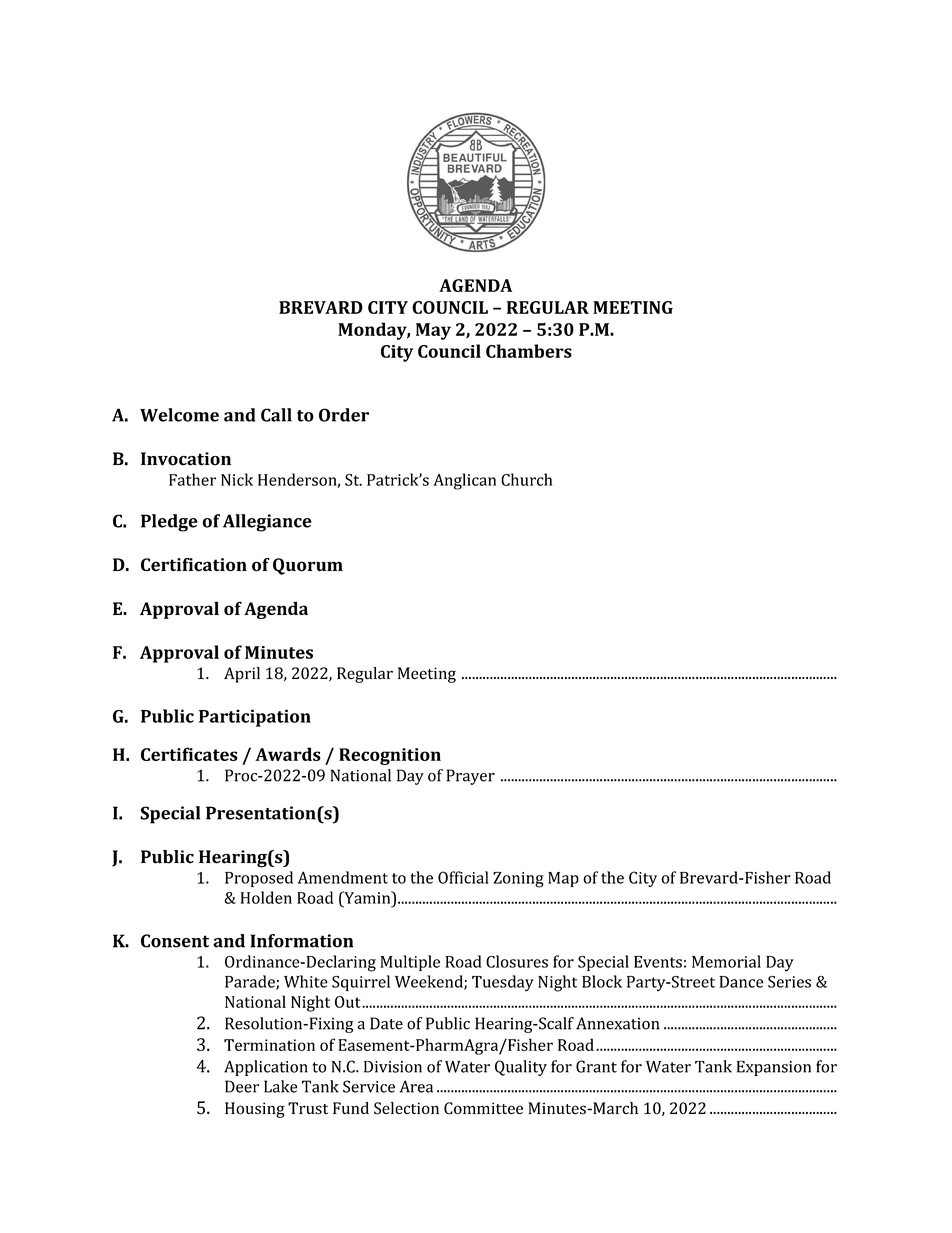 The image size is (952, 1233). I want to click on Committee, so click(483, 1108).
